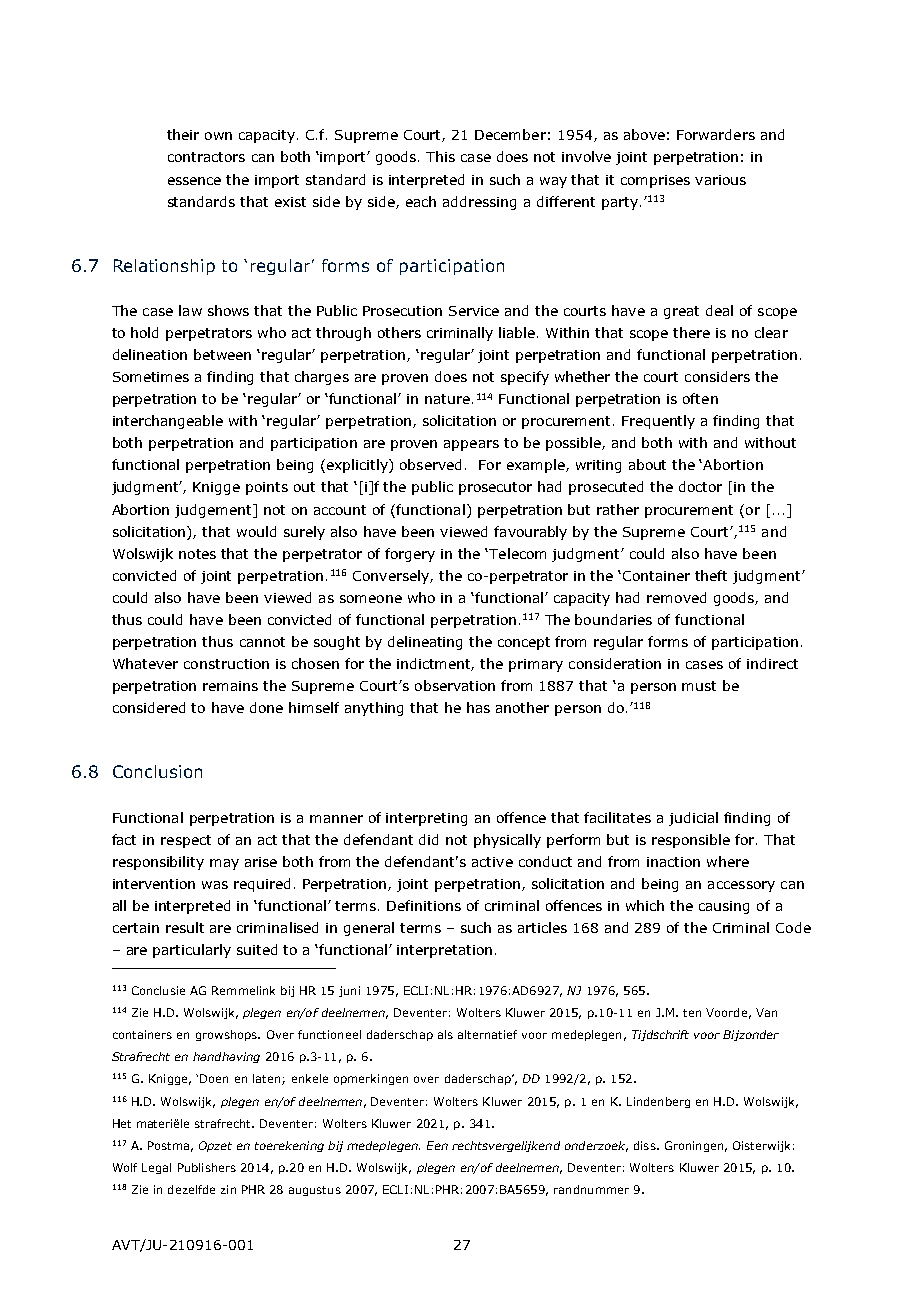 The image size is (924, 1308). I want to click on causing, so click(724, 907).
